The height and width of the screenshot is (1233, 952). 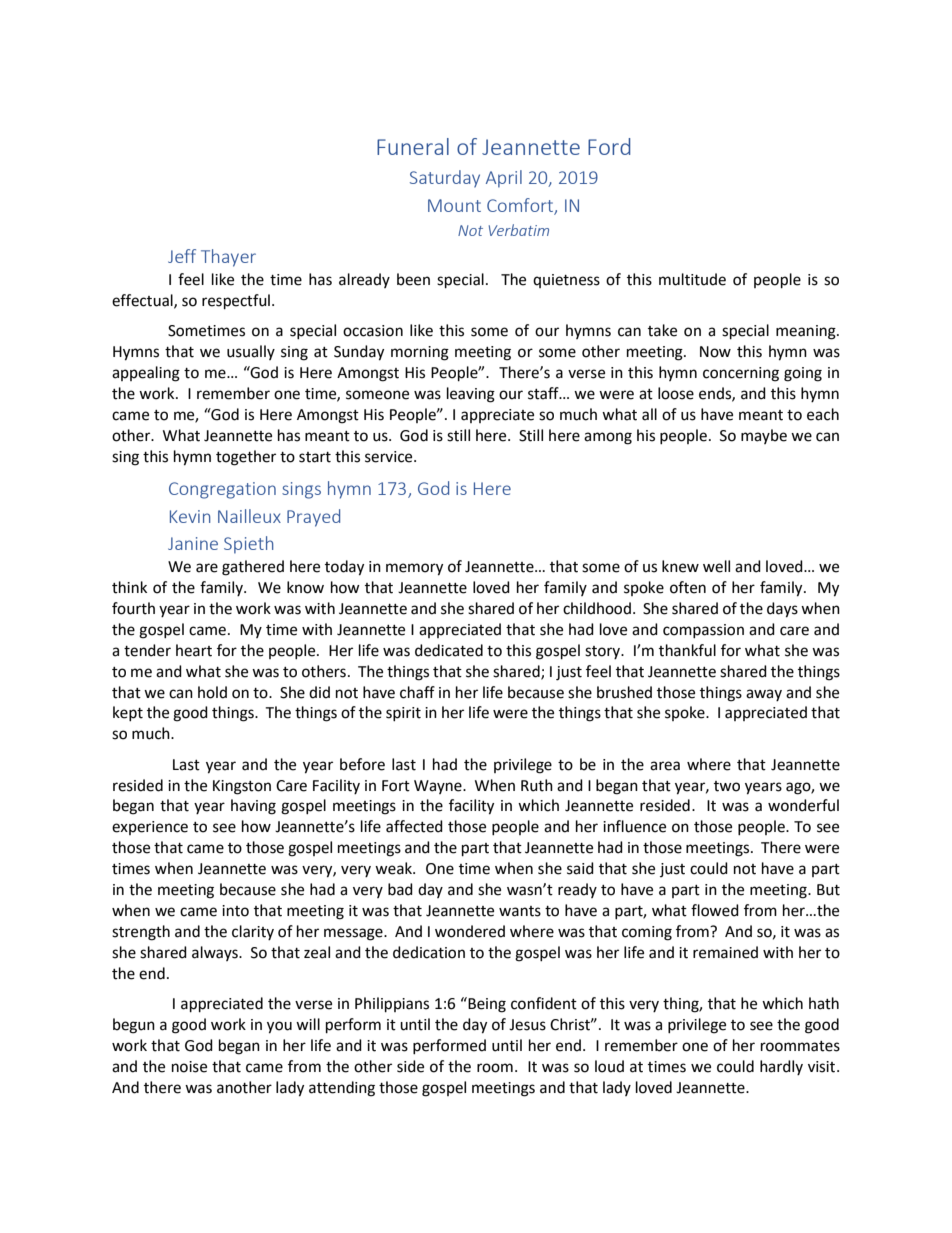 I want to click on Ford, so click(x=609, y=146).
